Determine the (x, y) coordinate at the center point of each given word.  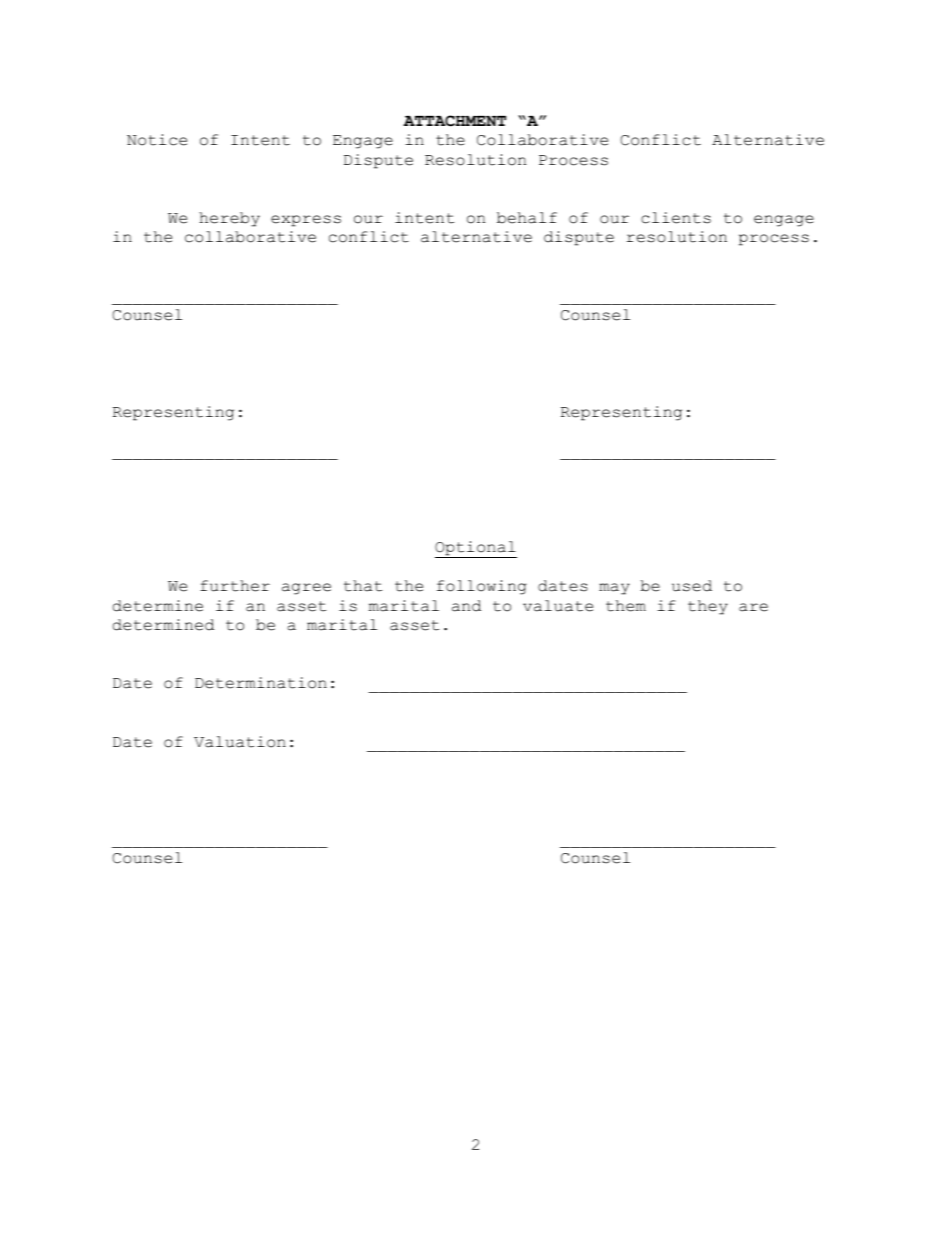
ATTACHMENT (454, 121)
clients (676, 218)
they (708, 607)
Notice (157, 140)
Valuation (240, 742)
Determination (261, 683)
